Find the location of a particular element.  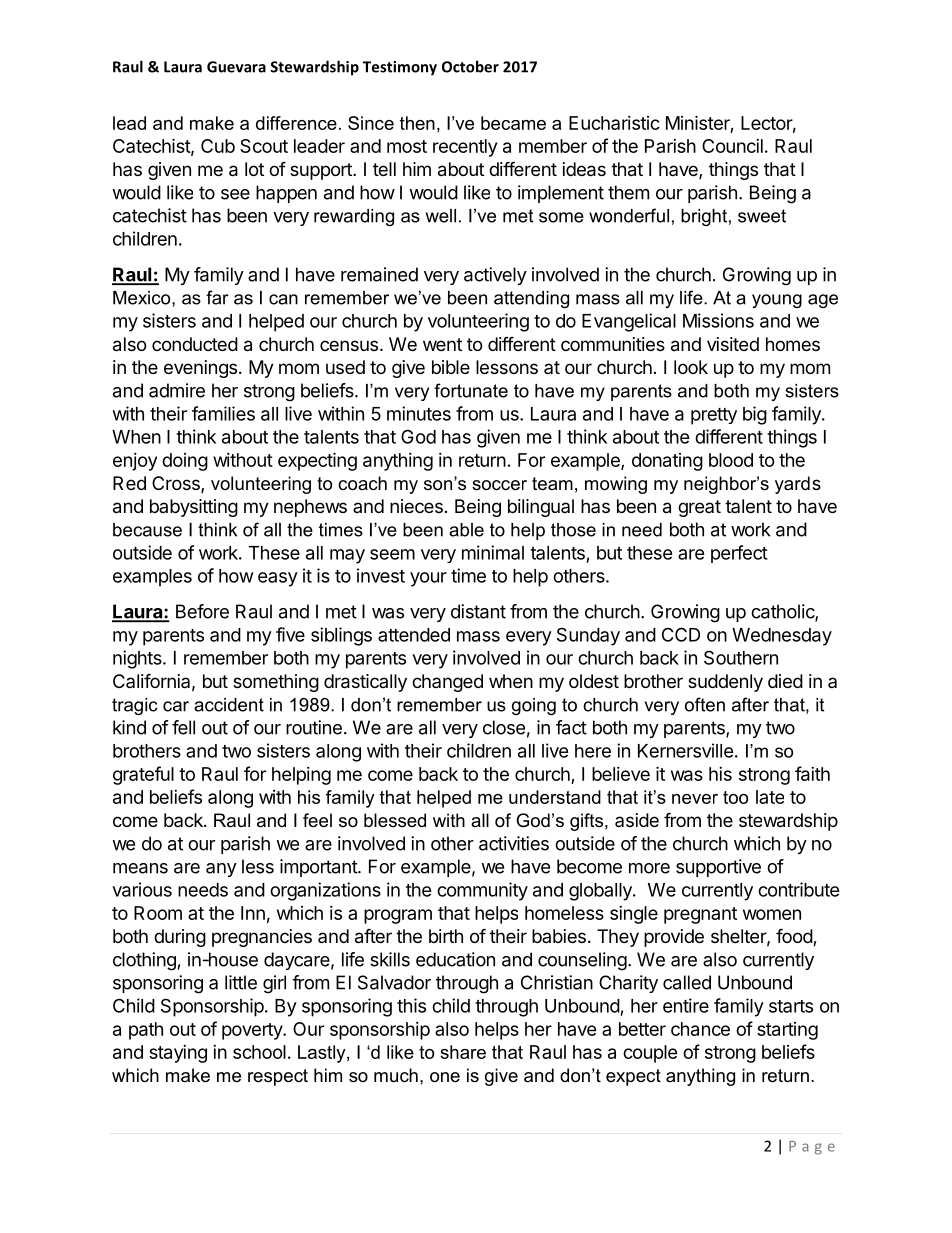

perfect is located at coordinates (739, 554).
